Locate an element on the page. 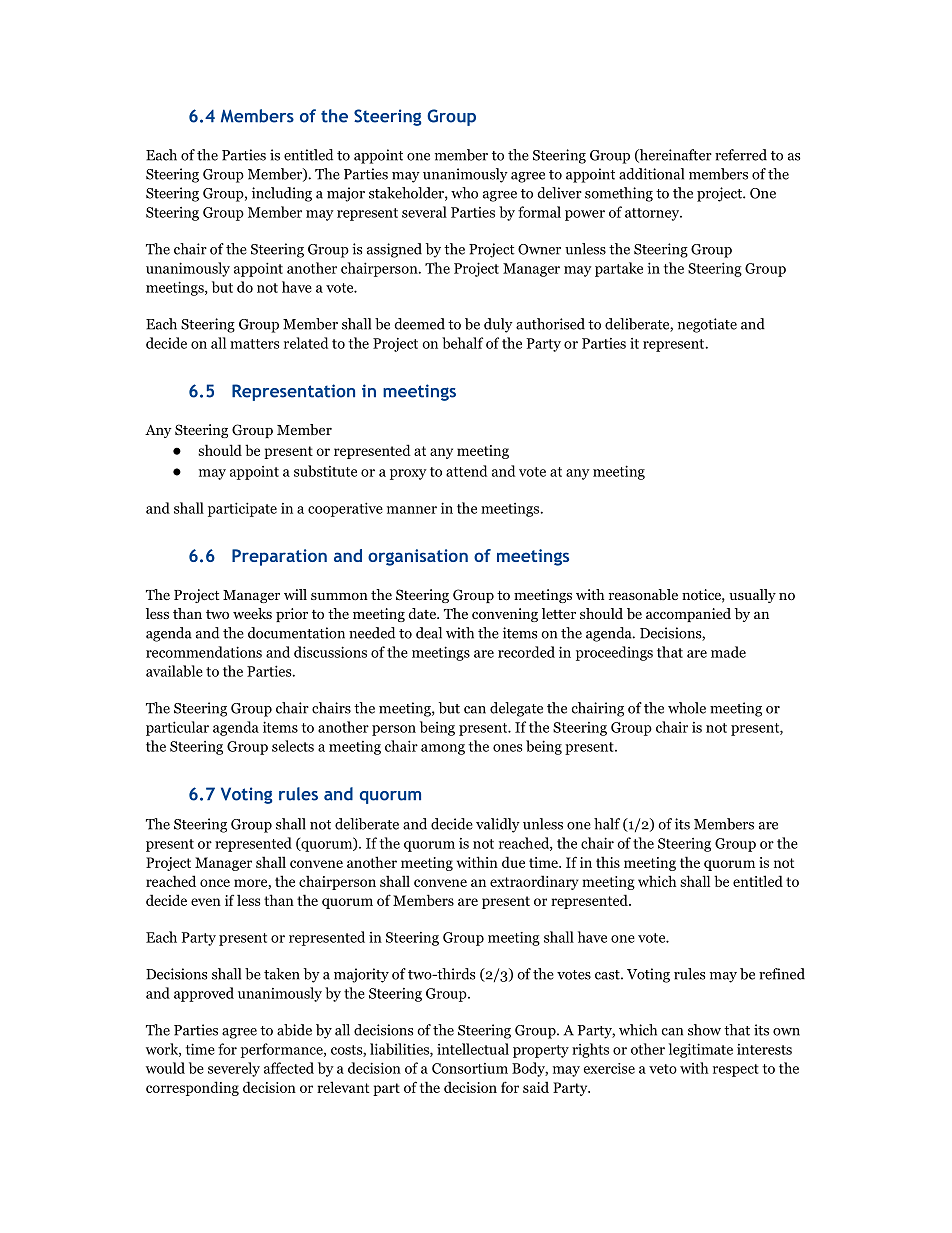 The width and height of the document is (952, 1233). referred is located at coordinates (741, 155).
